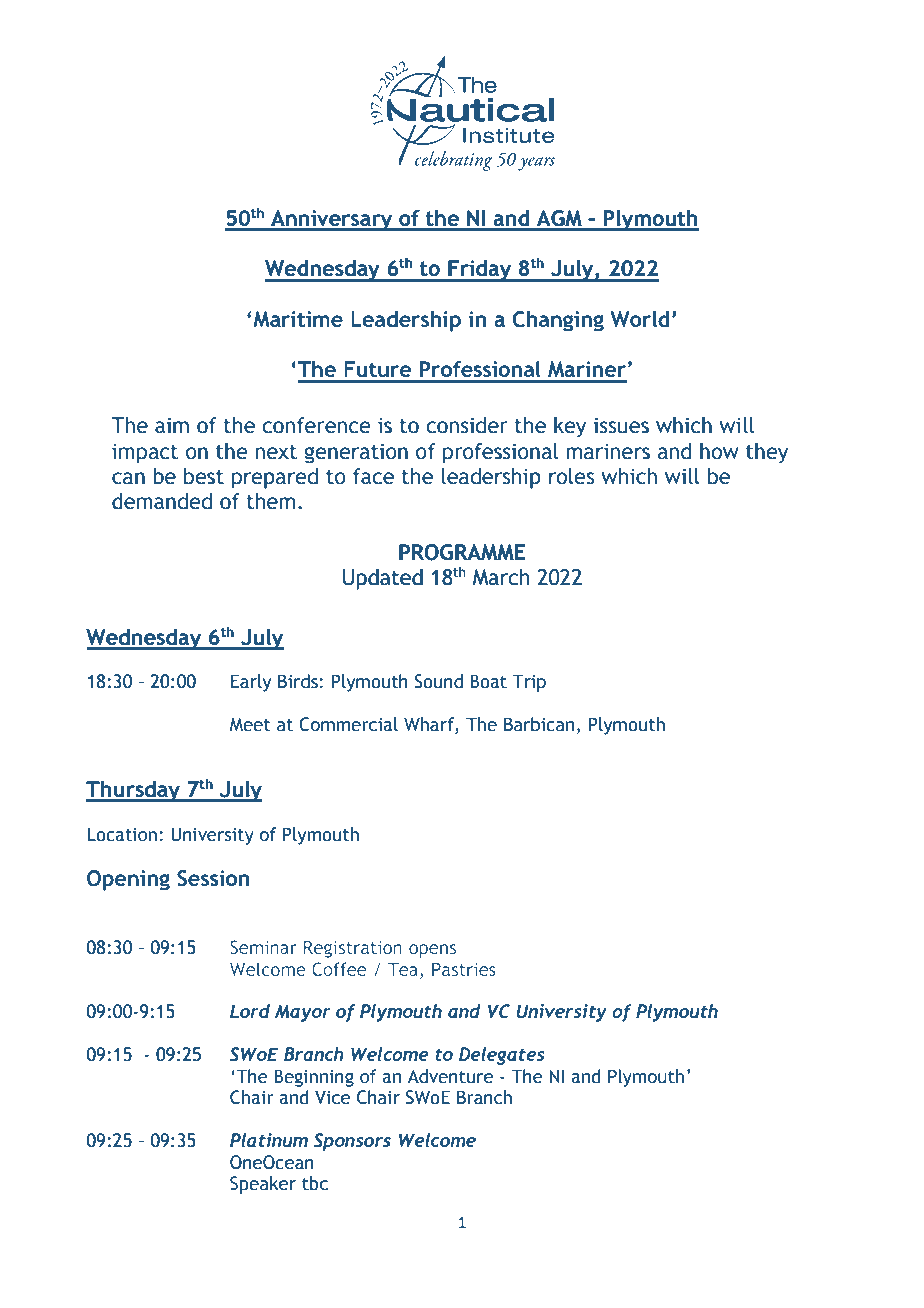 The width and height of the screenshot is (924, 1308). I want to click on Friday, so click(480, 270).
